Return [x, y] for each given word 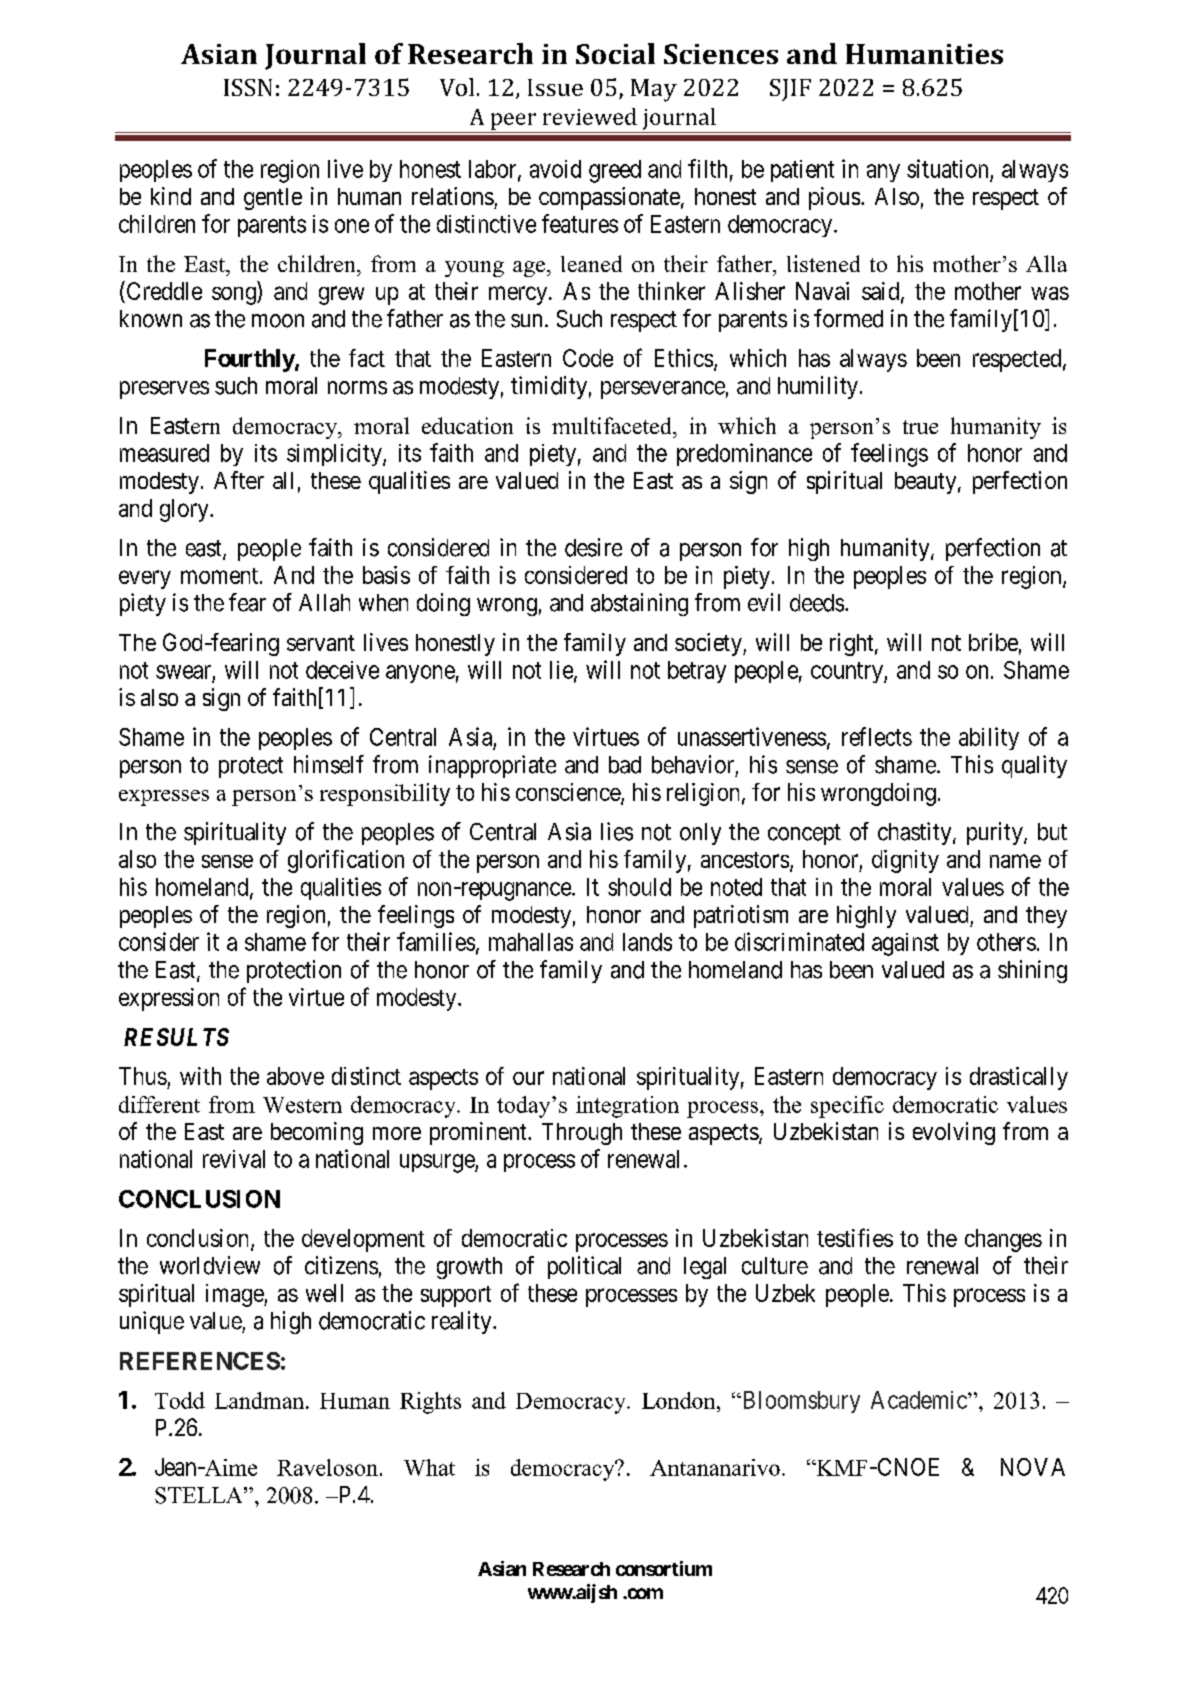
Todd [180, 1400]
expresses [164, 798]
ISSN [248, 87]
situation [947, 168]
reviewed [590, 116]
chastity [916, 833]
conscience [569, 793]
